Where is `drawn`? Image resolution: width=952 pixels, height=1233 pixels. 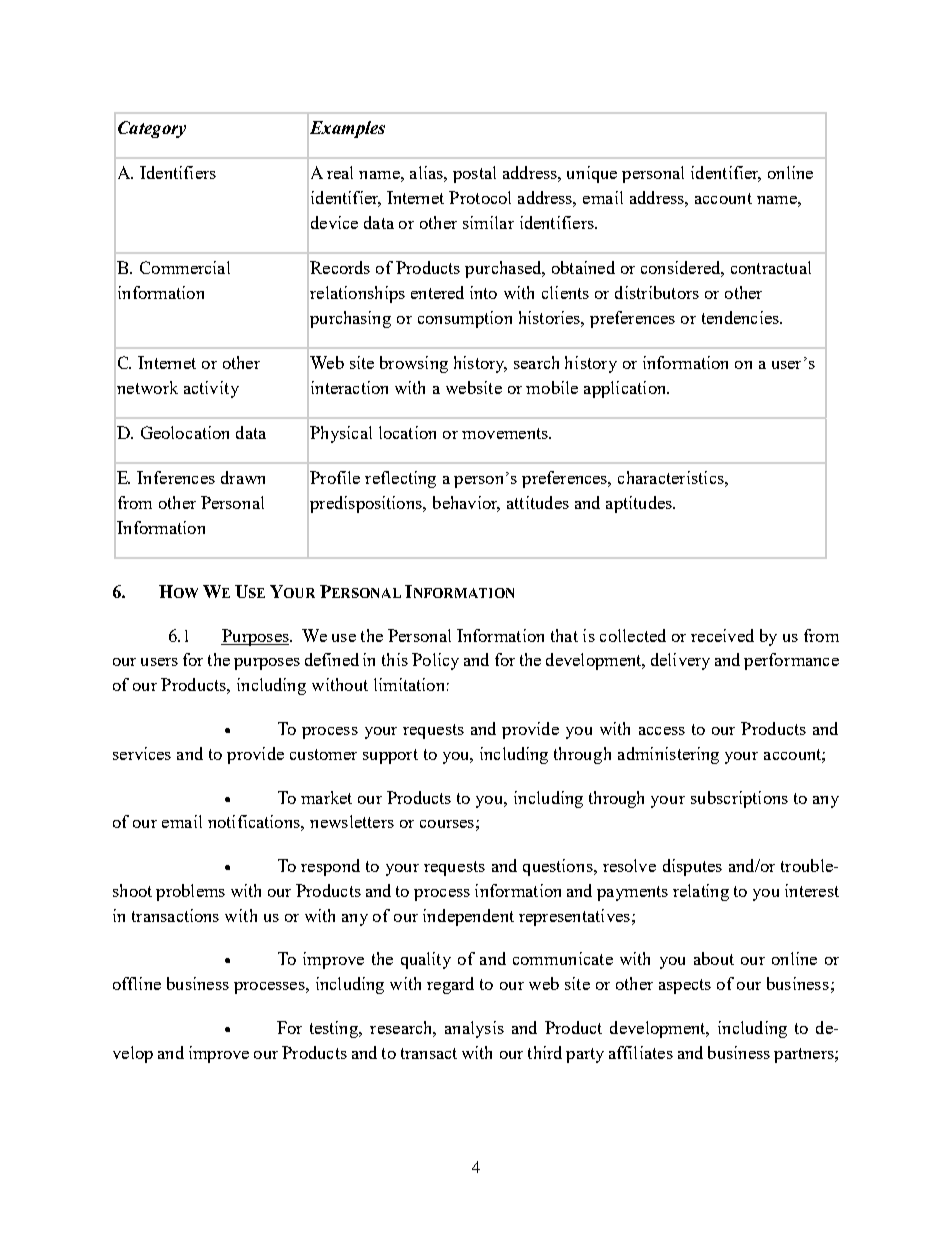
drawn is located at coordinates (243, 477).
